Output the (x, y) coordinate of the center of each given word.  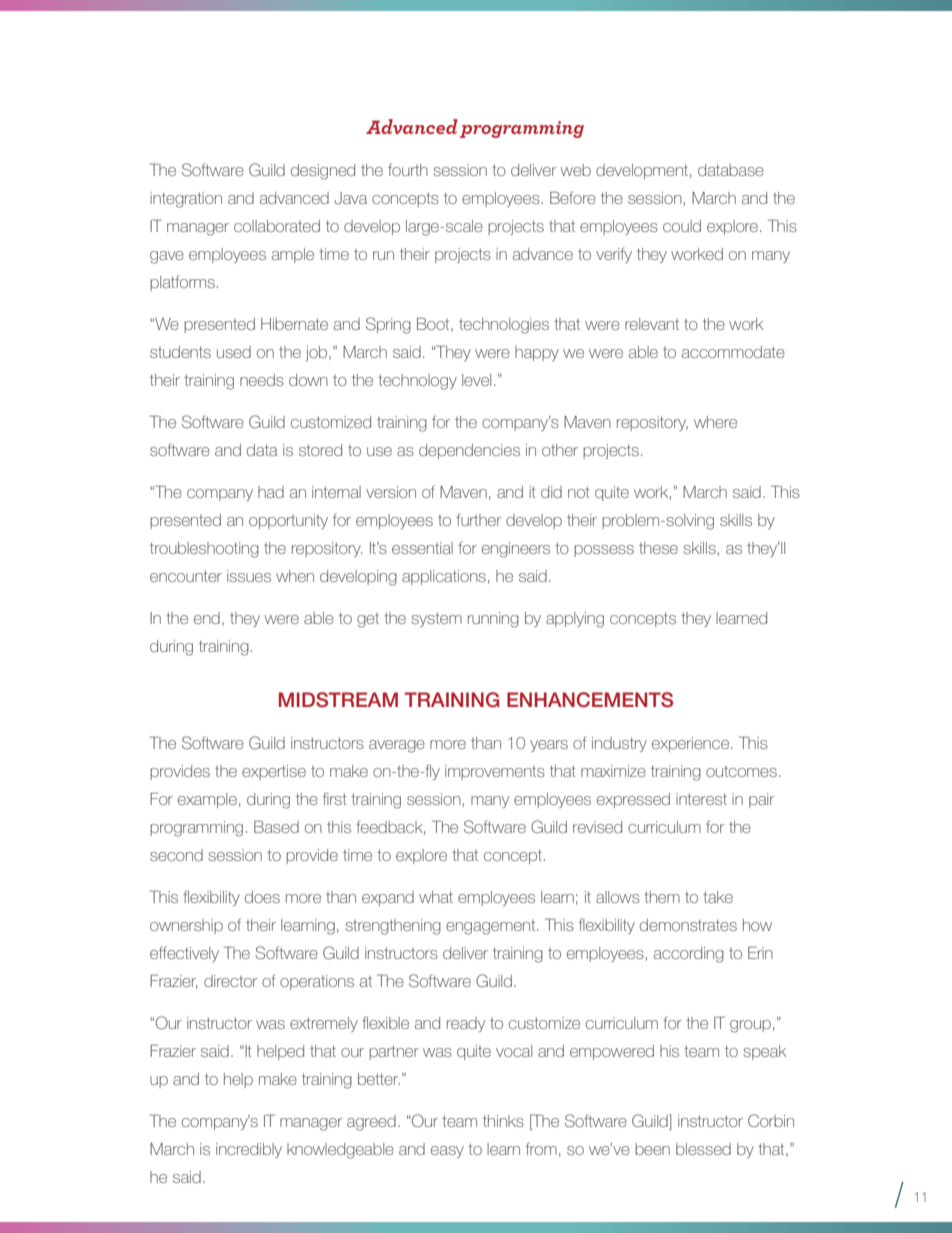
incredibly (249, 1150)
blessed (703, 1149)
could (682, 226)
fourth (408, 169)
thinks (503, 1121)
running (493, 620)
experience (692, 744)
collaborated (277, 226)
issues (249, 576)
